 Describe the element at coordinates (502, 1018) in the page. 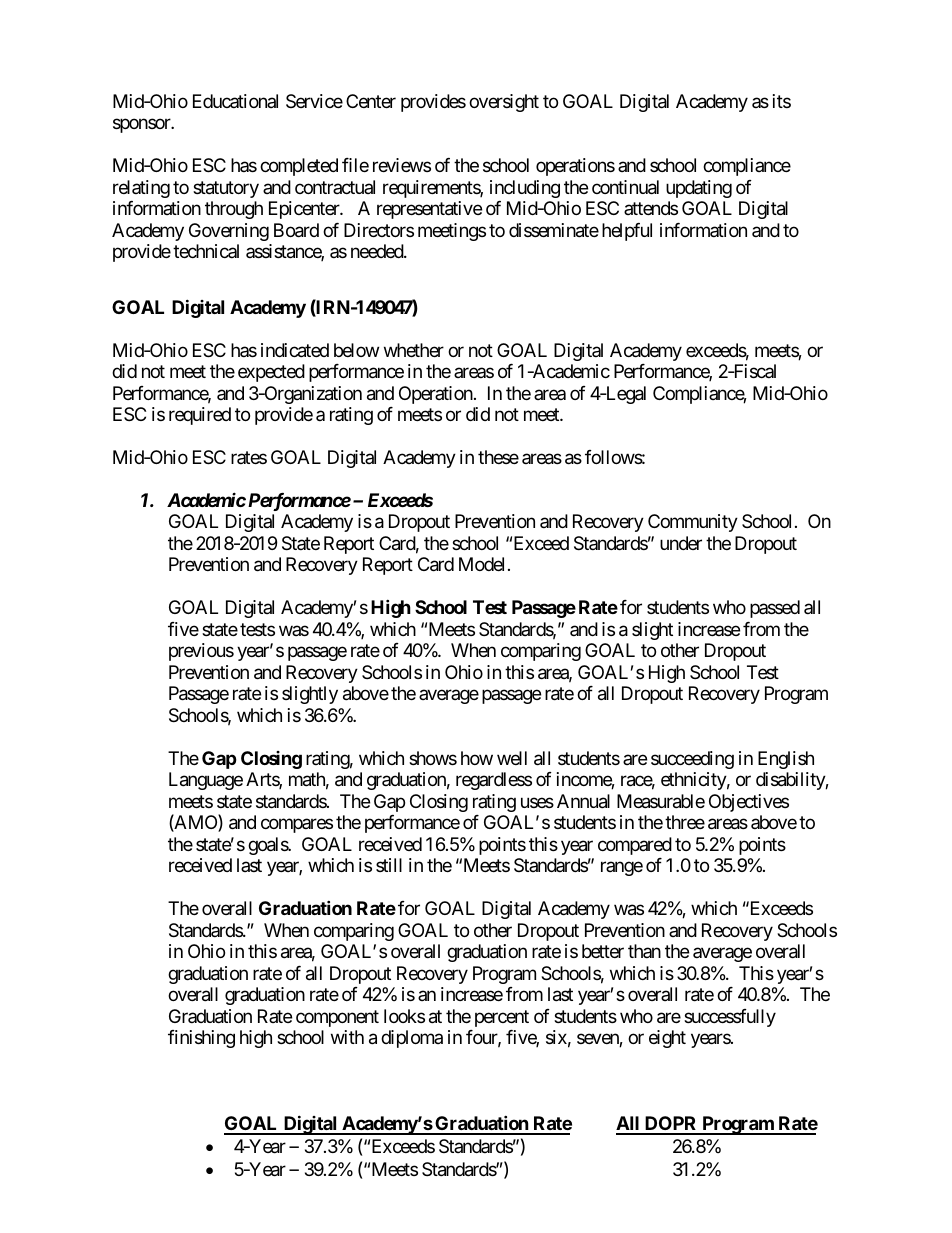

I see `percent` at that location.
